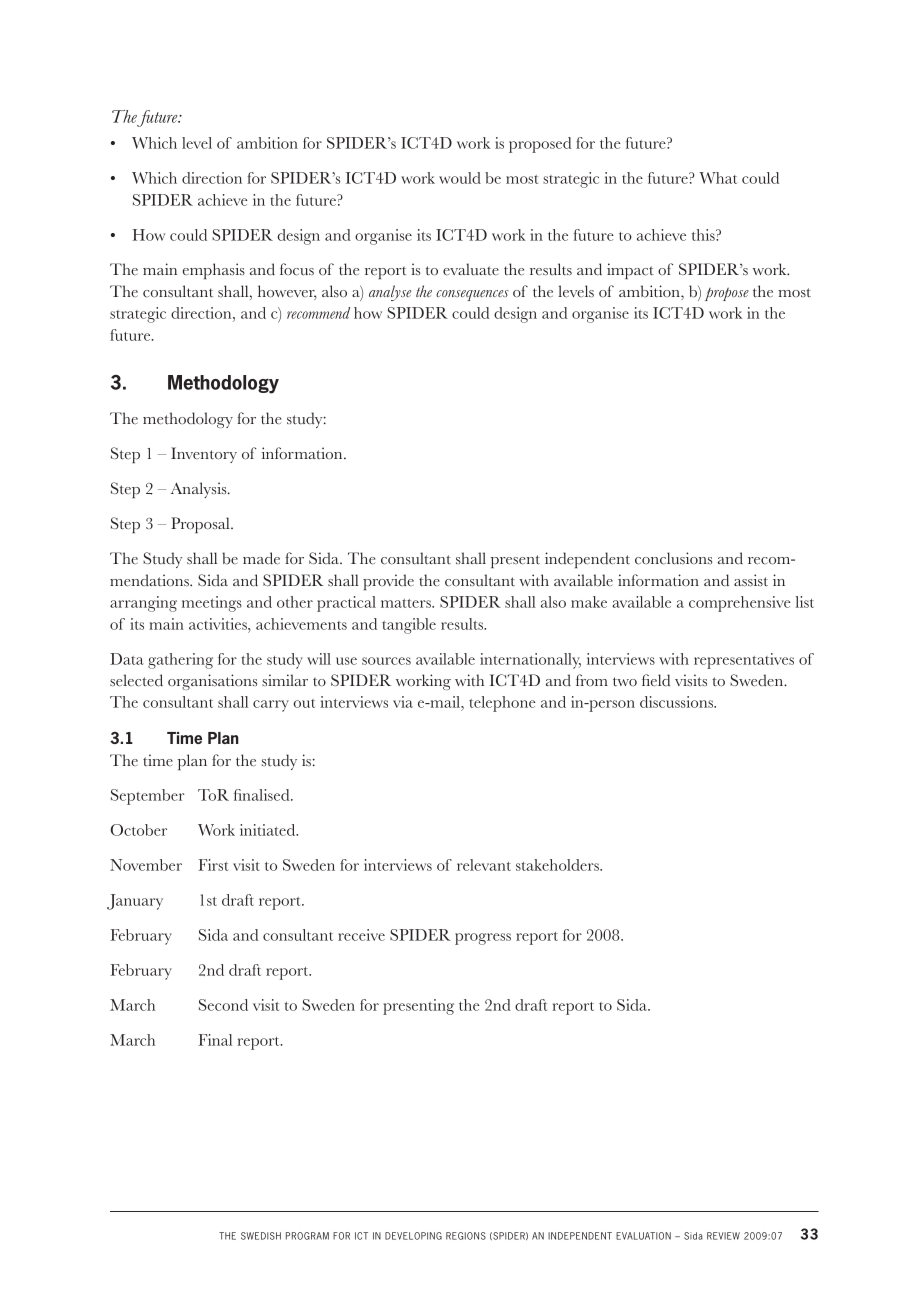 This document has width=924, height=1308. What do you see at coordinates (677, 702) in the document?
I see `discussions` at bounding box center [677, 702].
